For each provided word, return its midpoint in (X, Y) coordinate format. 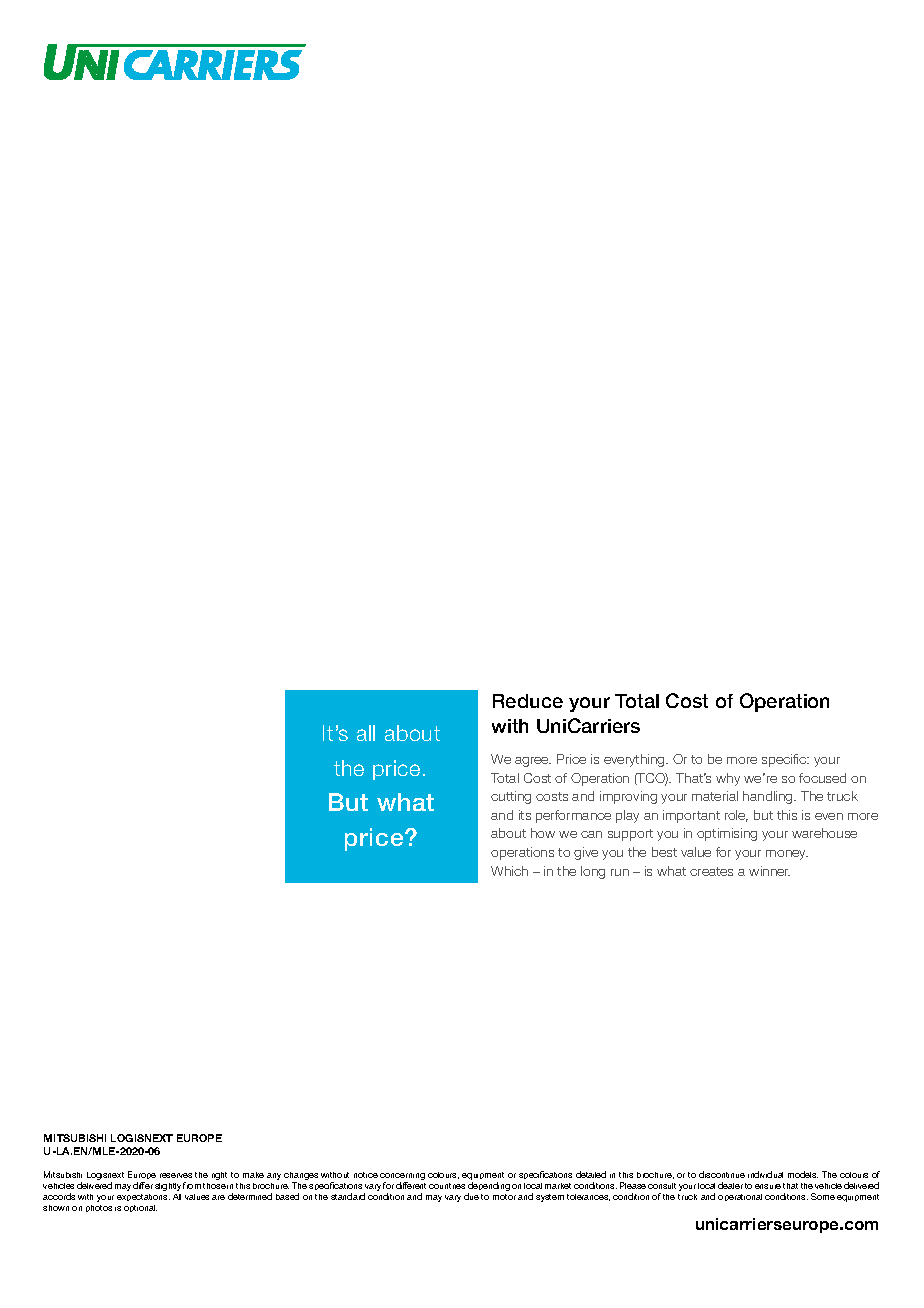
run (620, 872)
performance (573, 816)
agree (533, 762)
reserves (176, 1175)
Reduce (528, 701)
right (219, 1176)
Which (509, 871)
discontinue (722, 1174)
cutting (511, 797)
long (593, 872)
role (736, 816)
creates (711, 871)
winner (769, 871)
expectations (143, 1197)
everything (635, 760)
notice (366, 1175)
